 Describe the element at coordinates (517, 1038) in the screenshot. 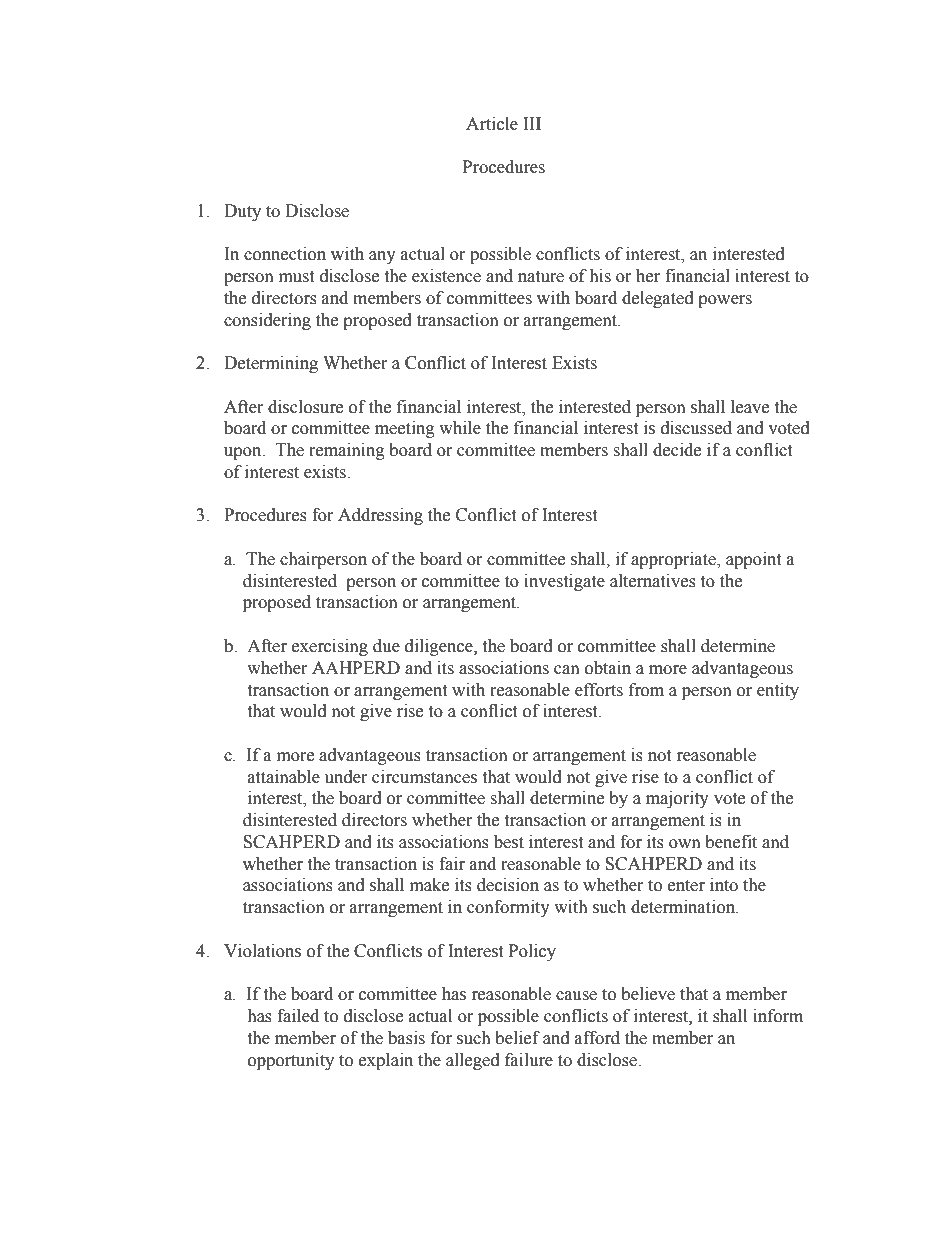

I see `belief` at that location.
